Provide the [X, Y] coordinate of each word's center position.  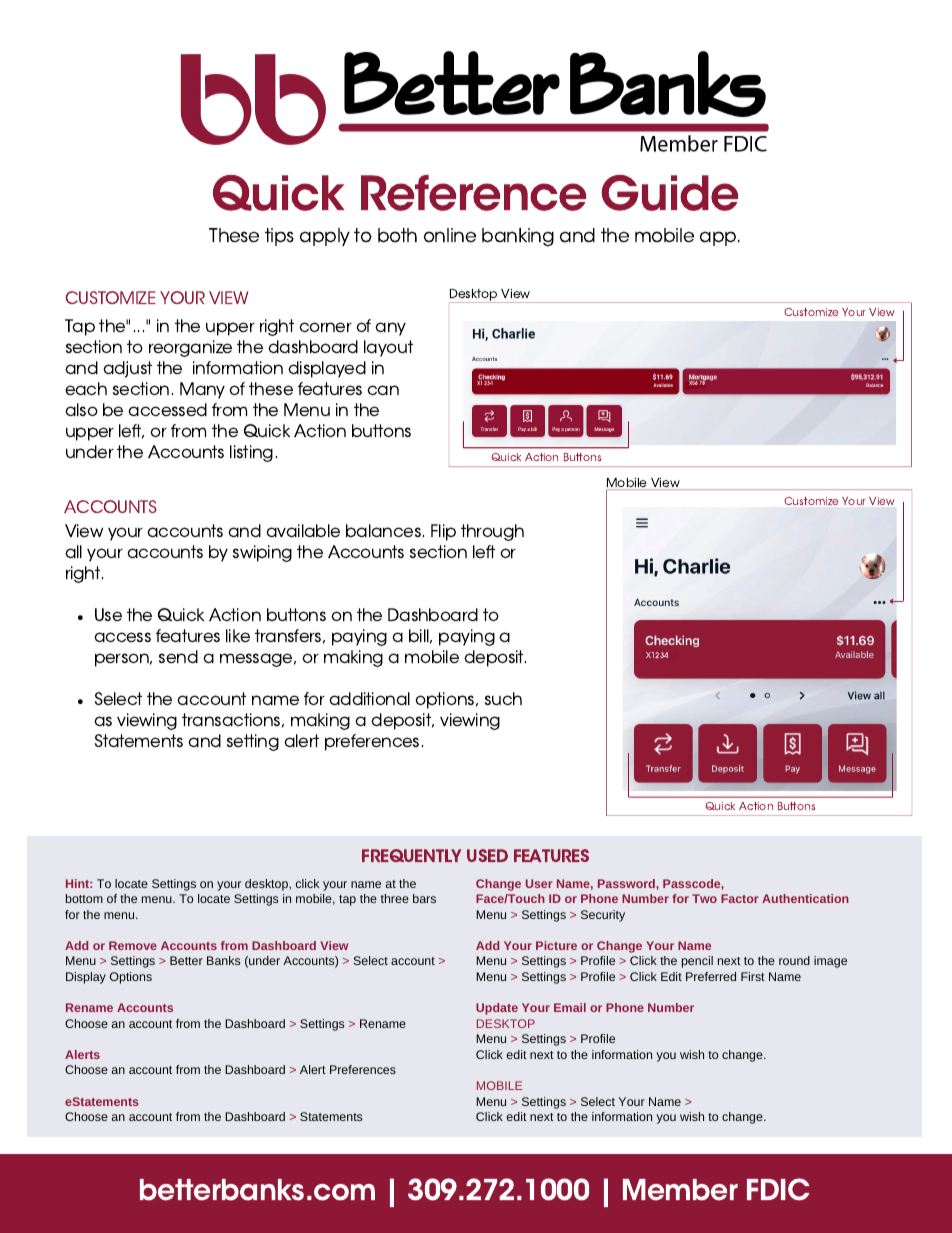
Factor [740, 898]
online [450, 235]
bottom [84, 898]
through [492, 532]
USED [487, 855]
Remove [133, 945]
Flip [443, 532]
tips [279, 237]
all [73, 551]
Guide [669, 193]
